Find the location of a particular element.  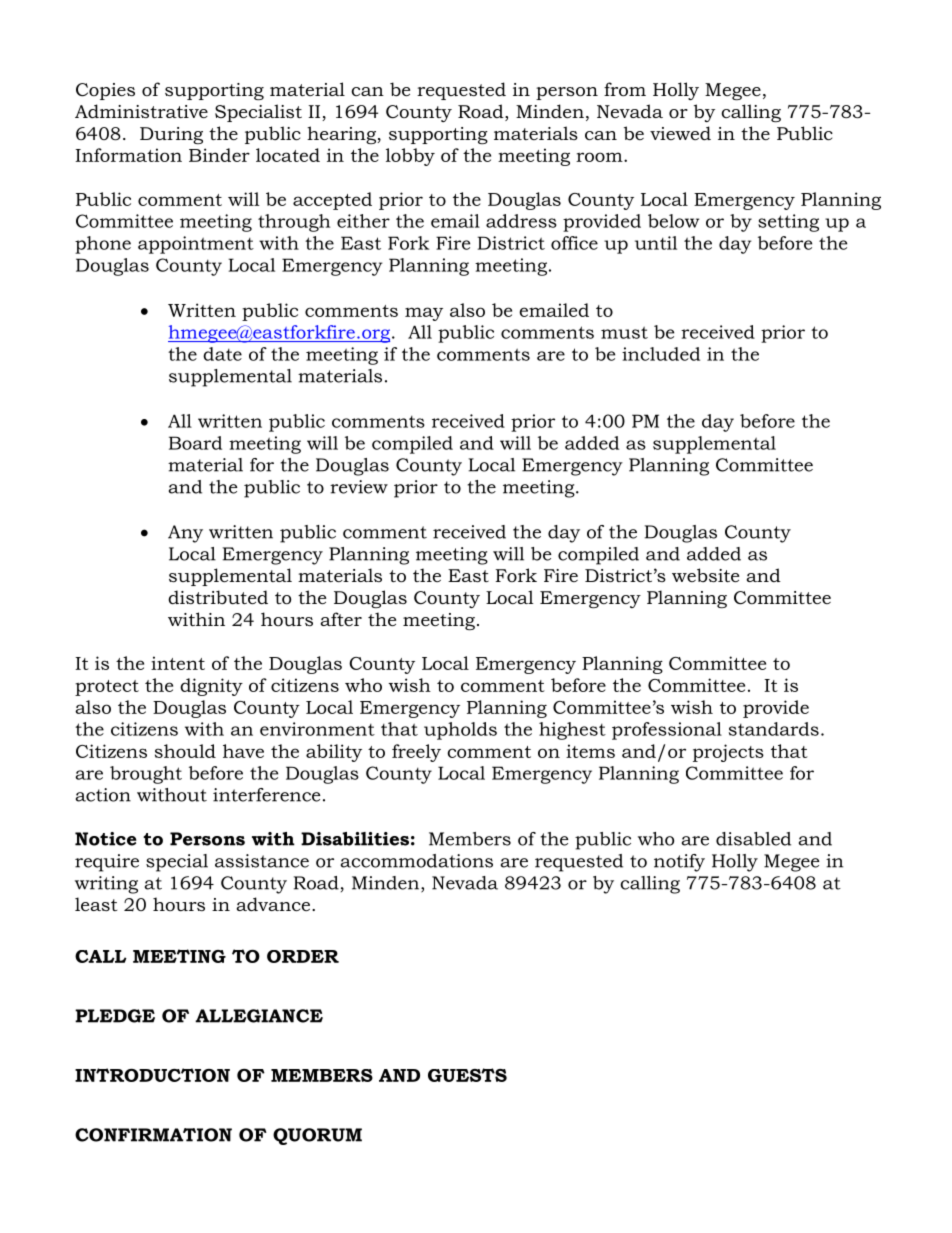

GUESTS is located at coordinates (467, 1075).
